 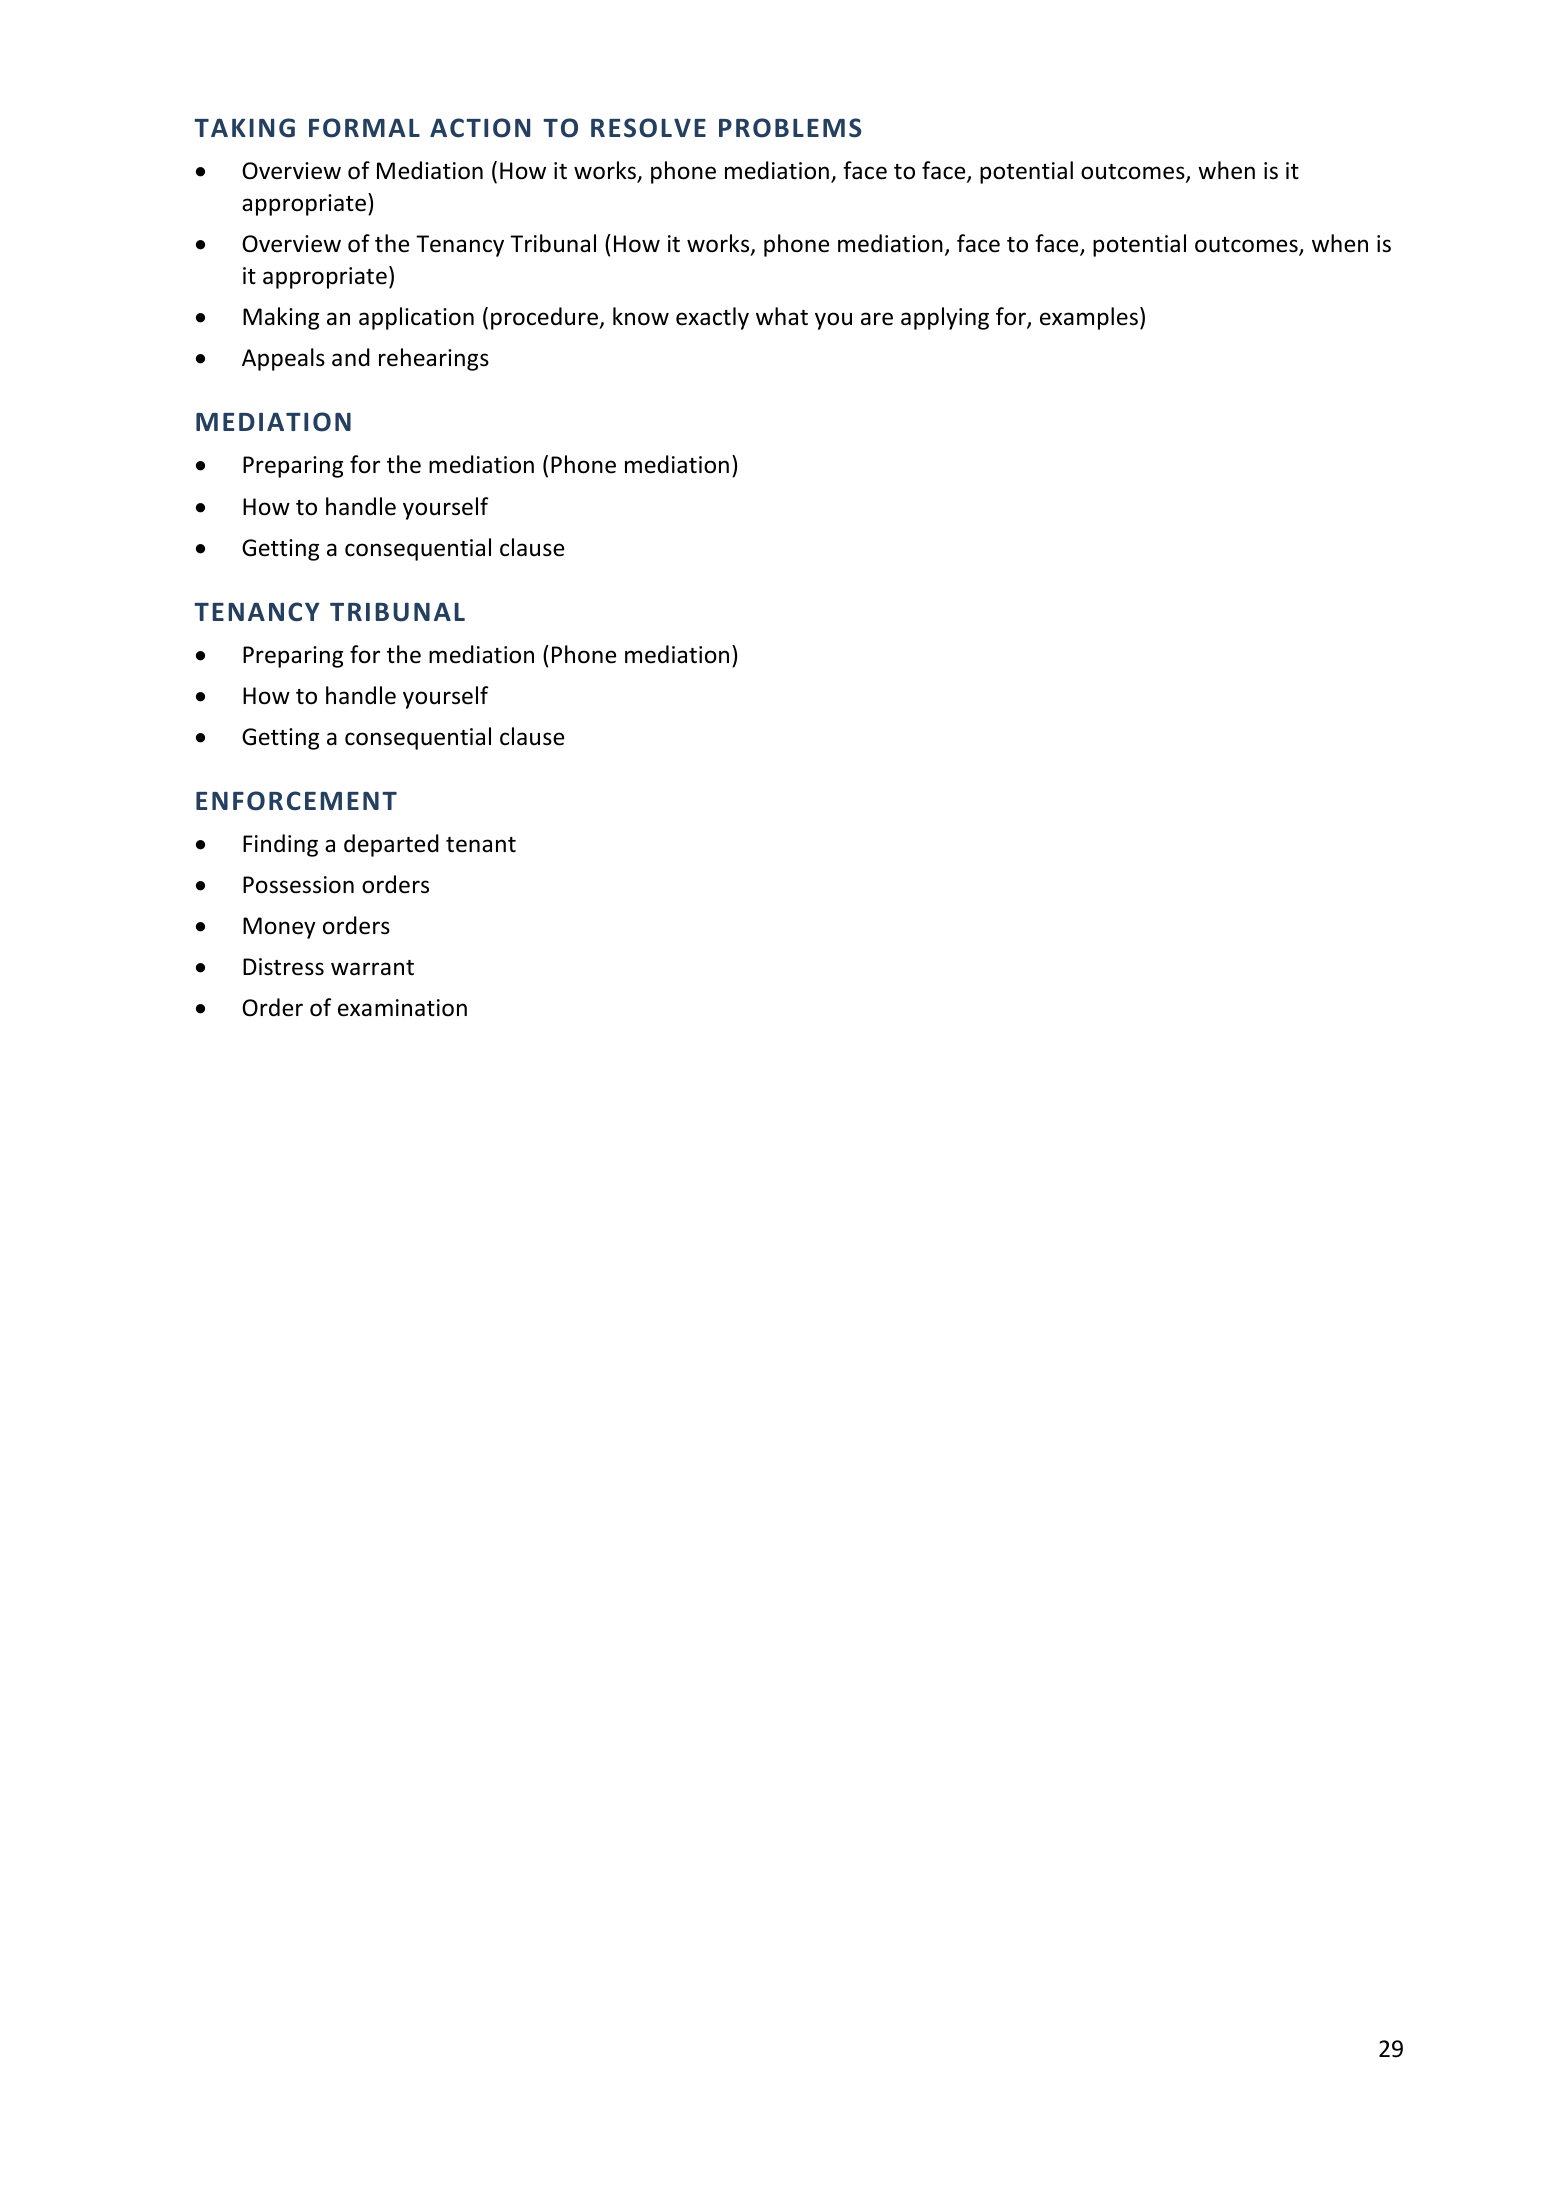 What do you see at coordinates (364, 128) in the page?
I see `FORMAL` at bounding box center [364, 128].
